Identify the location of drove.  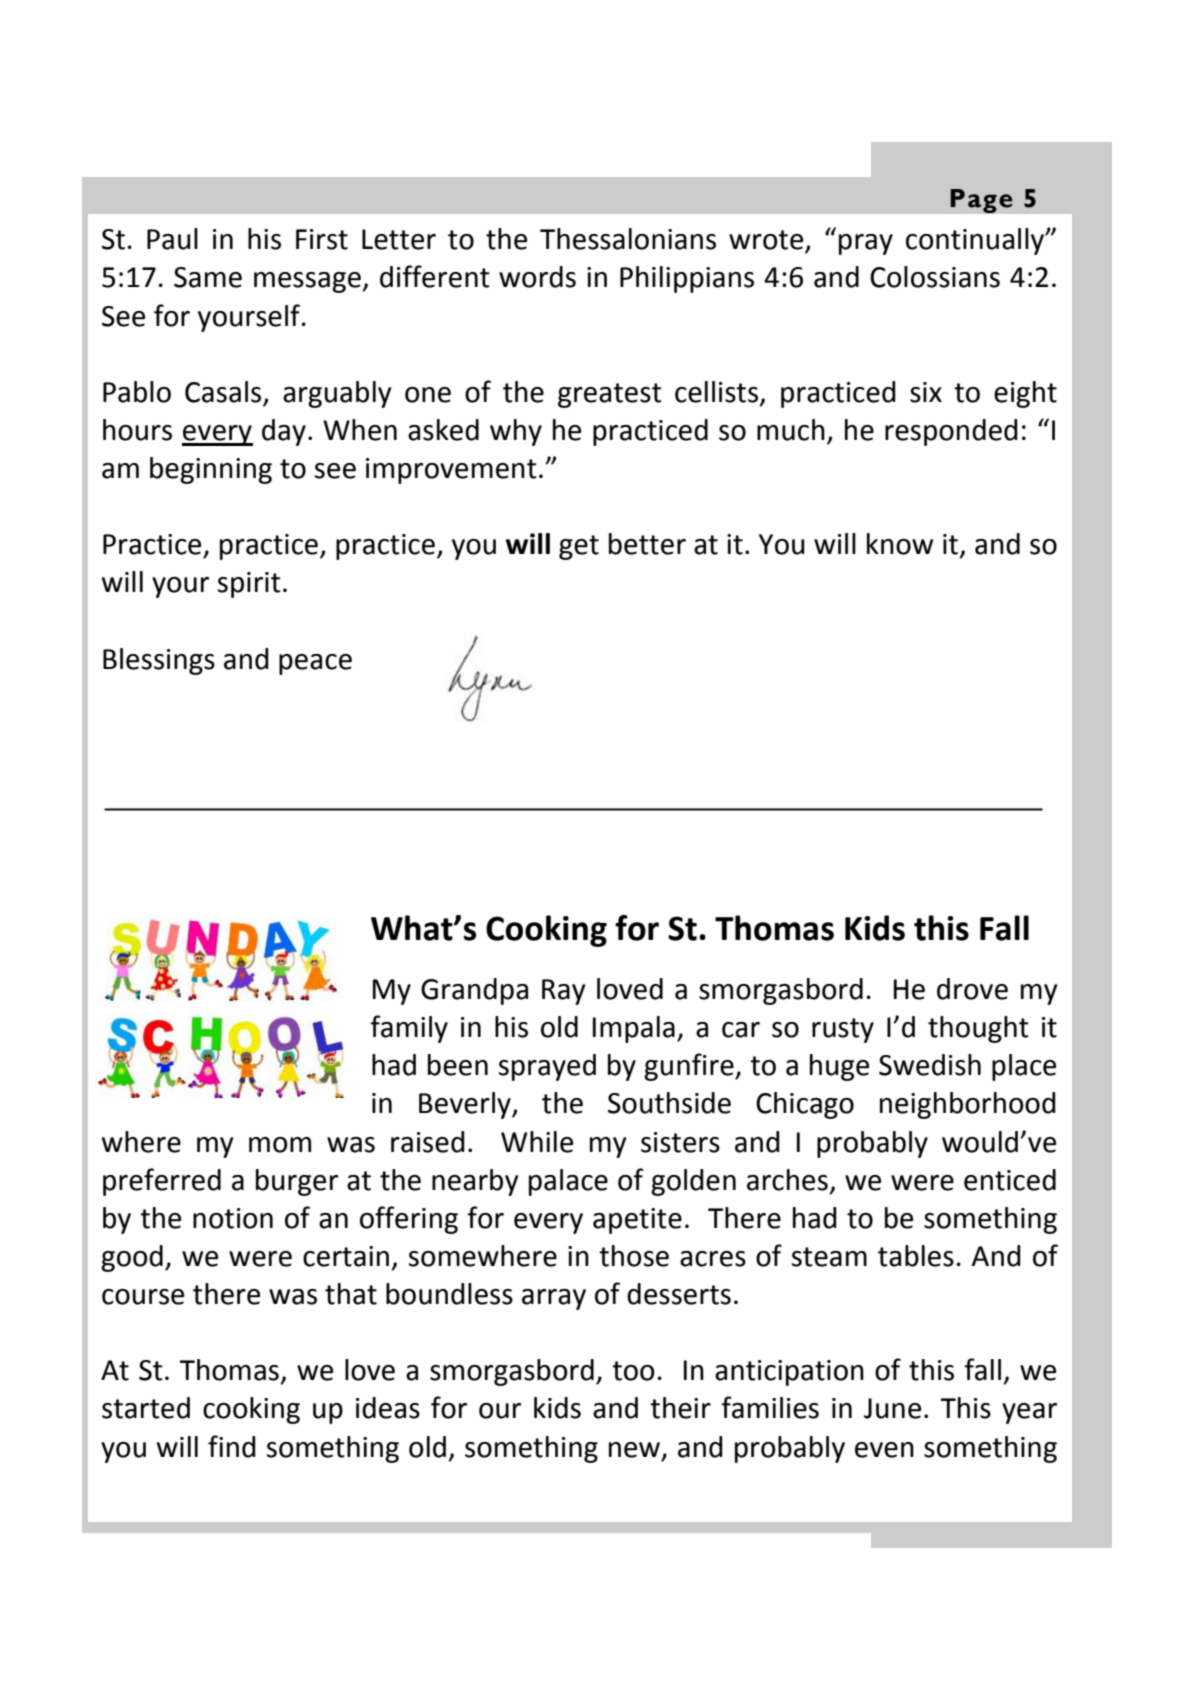
(972, 989).
